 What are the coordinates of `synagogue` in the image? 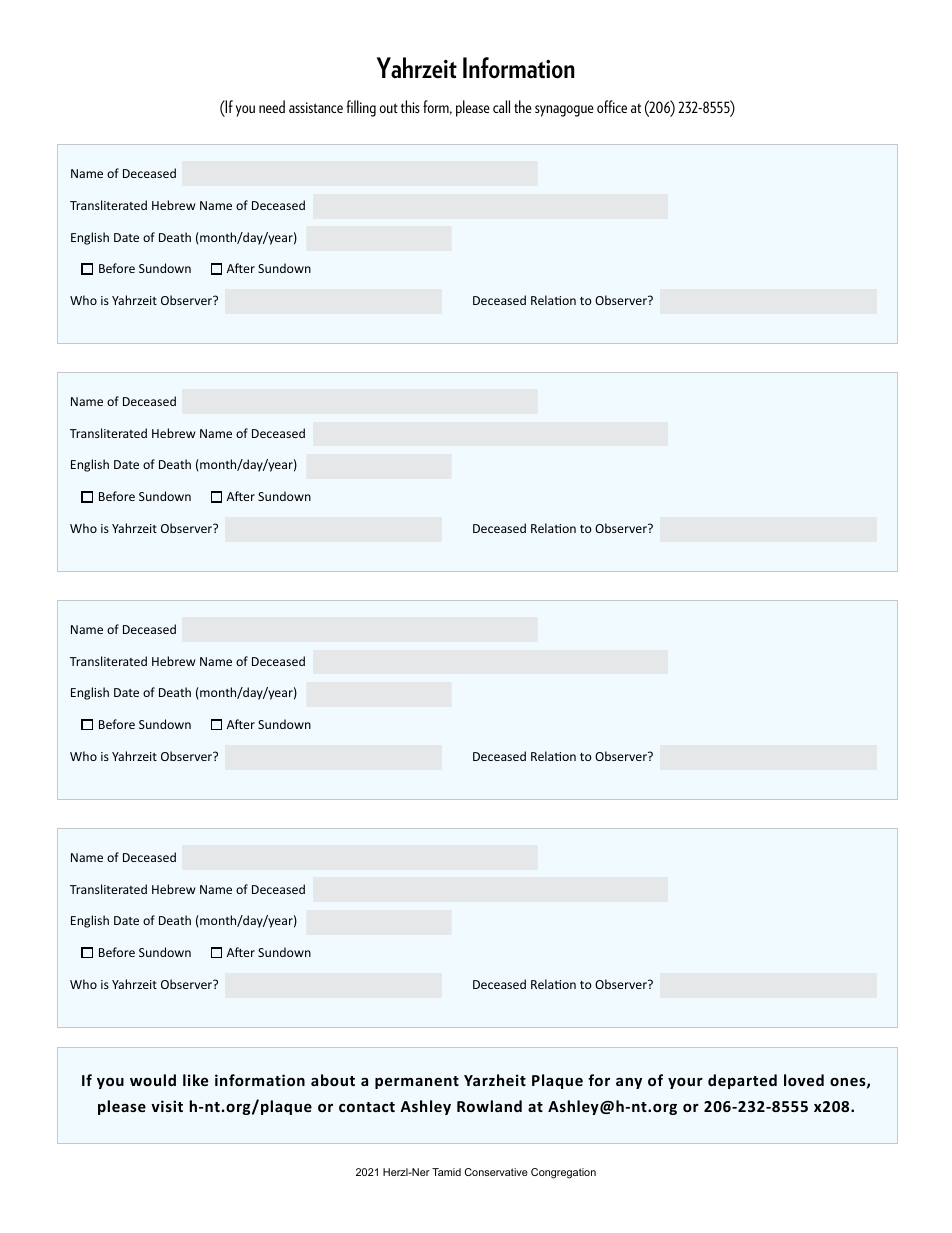 It's located at (564, 111).
